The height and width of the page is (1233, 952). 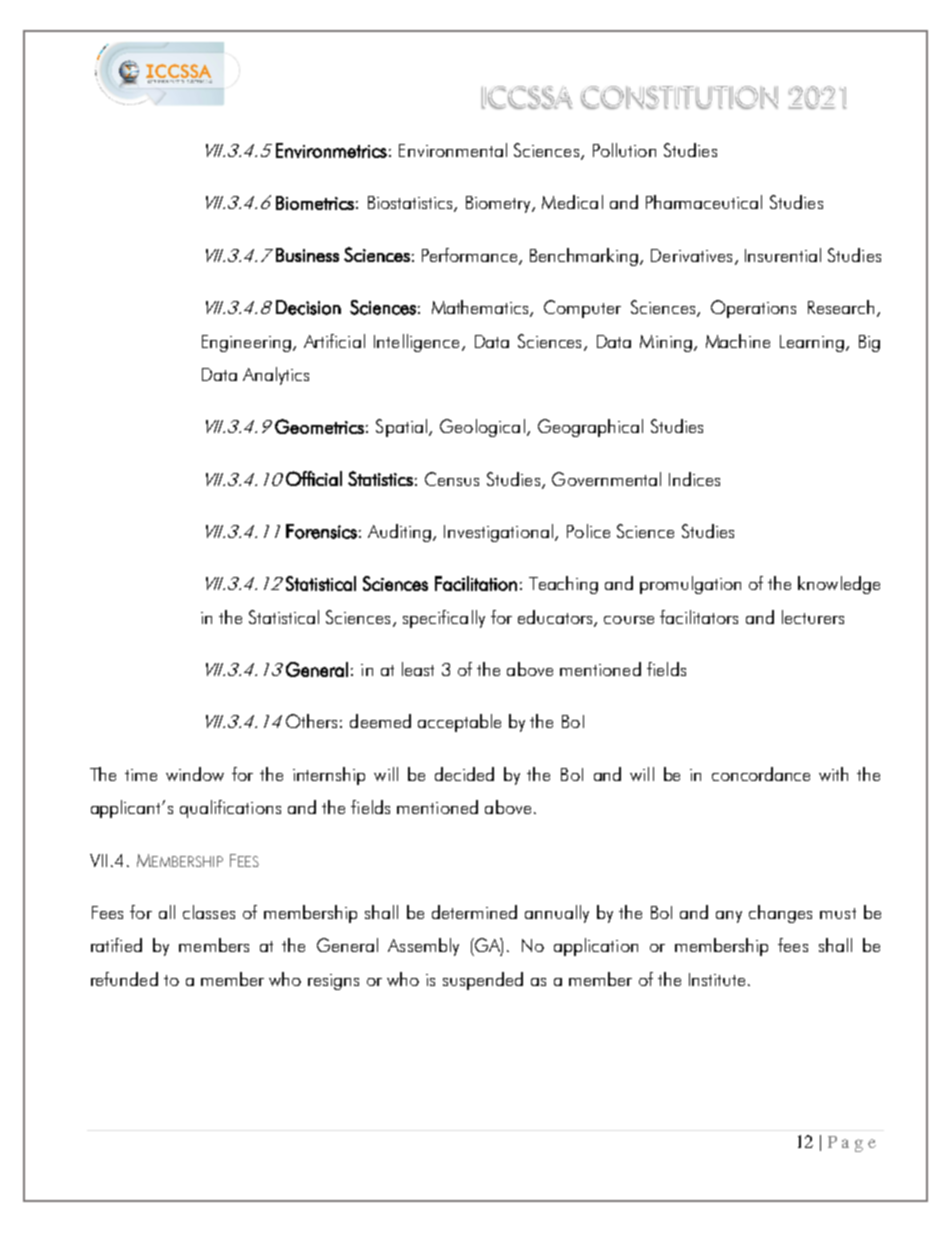 What do you see at coordinates (704, 202) in the page?
I see `Pharmaceutical` at bounding box center [704, 202].
